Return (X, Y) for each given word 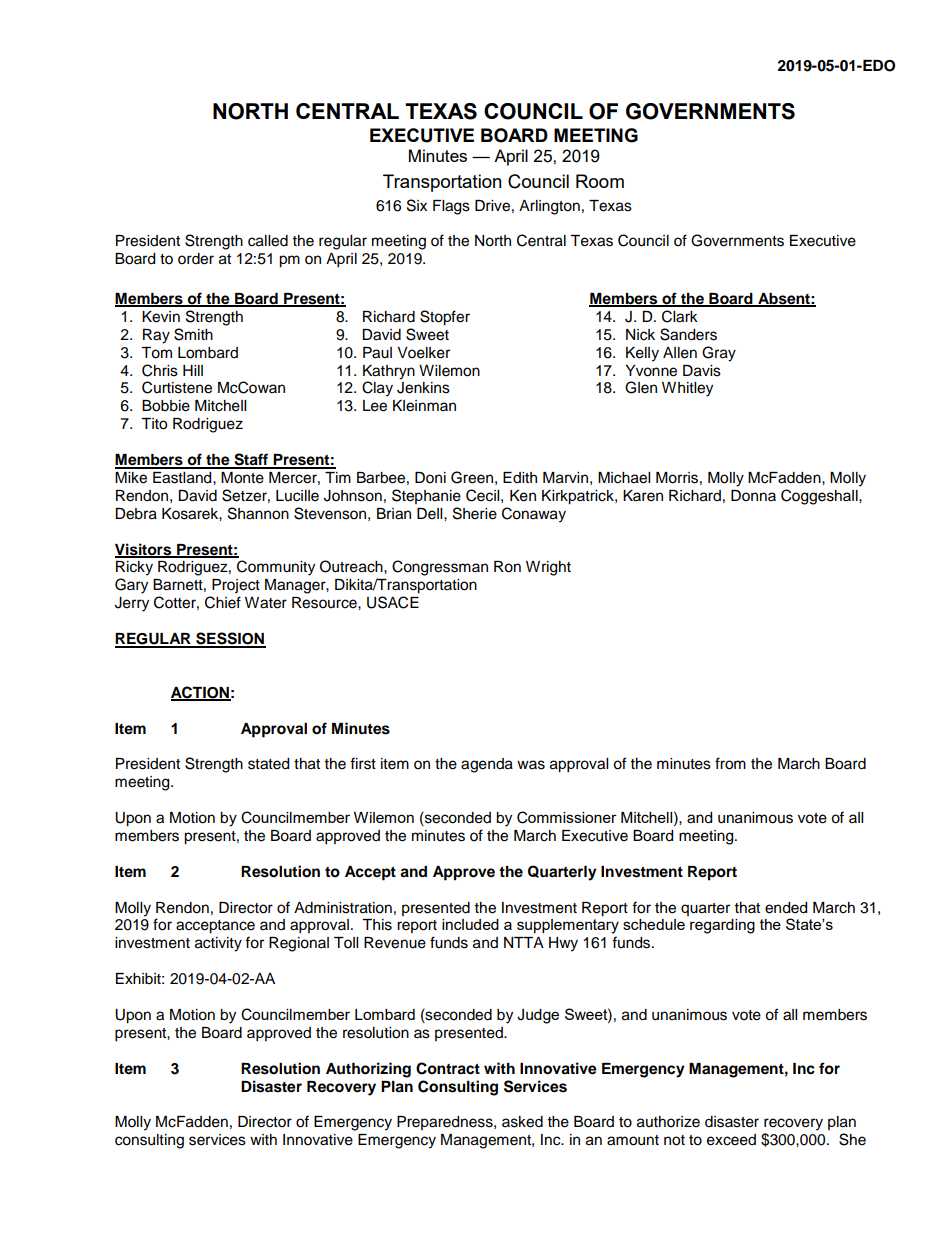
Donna (753, 496)
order (196, 259)
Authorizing (368, 1070)
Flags (451, 207)
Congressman (440, 568)
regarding (722, 926)
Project (236, 586)
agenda (487, 765)
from (730, 763)
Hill (193, 370)
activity (218, 944)
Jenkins (423, 388)
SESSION (230, 639)
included (470, 924)
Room (600, 181)
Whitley (687, 389)
